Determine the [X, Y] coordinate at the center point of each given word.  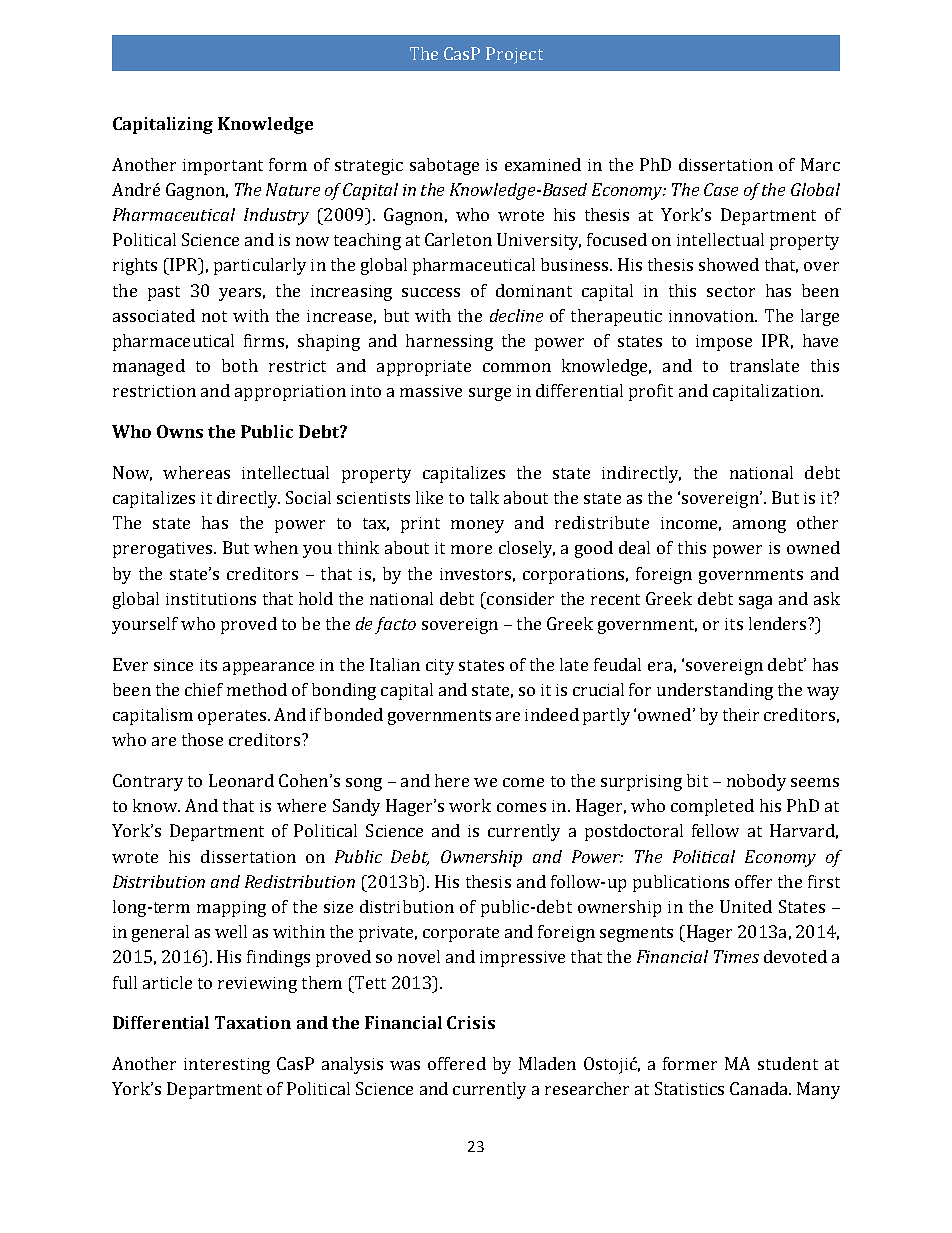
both [240, 365]
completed [712, 807]
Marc [820, 164]
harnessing [449, 342]
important [223, 167]
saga [755, 602]
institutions [211, 599]
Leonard [241, 780]
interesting [227, 1066]
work [470, 805]
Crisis [471, 1022]
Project [514, 55]
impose [724, 343]
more [471, 549]
